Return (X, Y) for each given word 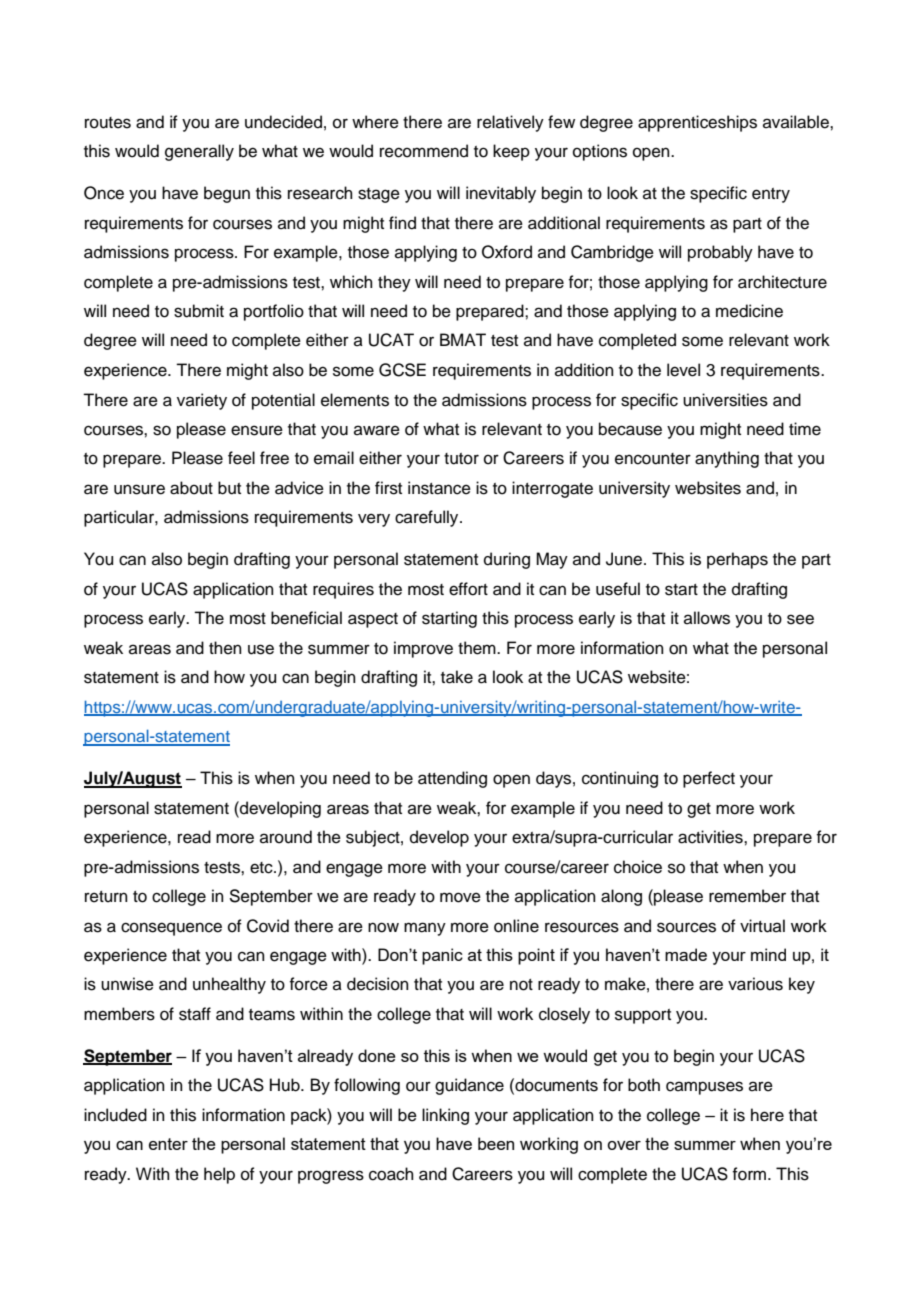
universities (725, 400)
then (225, 648)
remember (747, 896)
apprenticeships (697, 123)
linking (445, 1116)
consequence (171, 929)
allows (707, 618)
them (478, 648)
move (460, 897)
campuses (704, 1088)
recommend (424, 151)
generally (199, 152)
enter (168, 1144)
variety (202, 401)
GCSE (402, 370)
